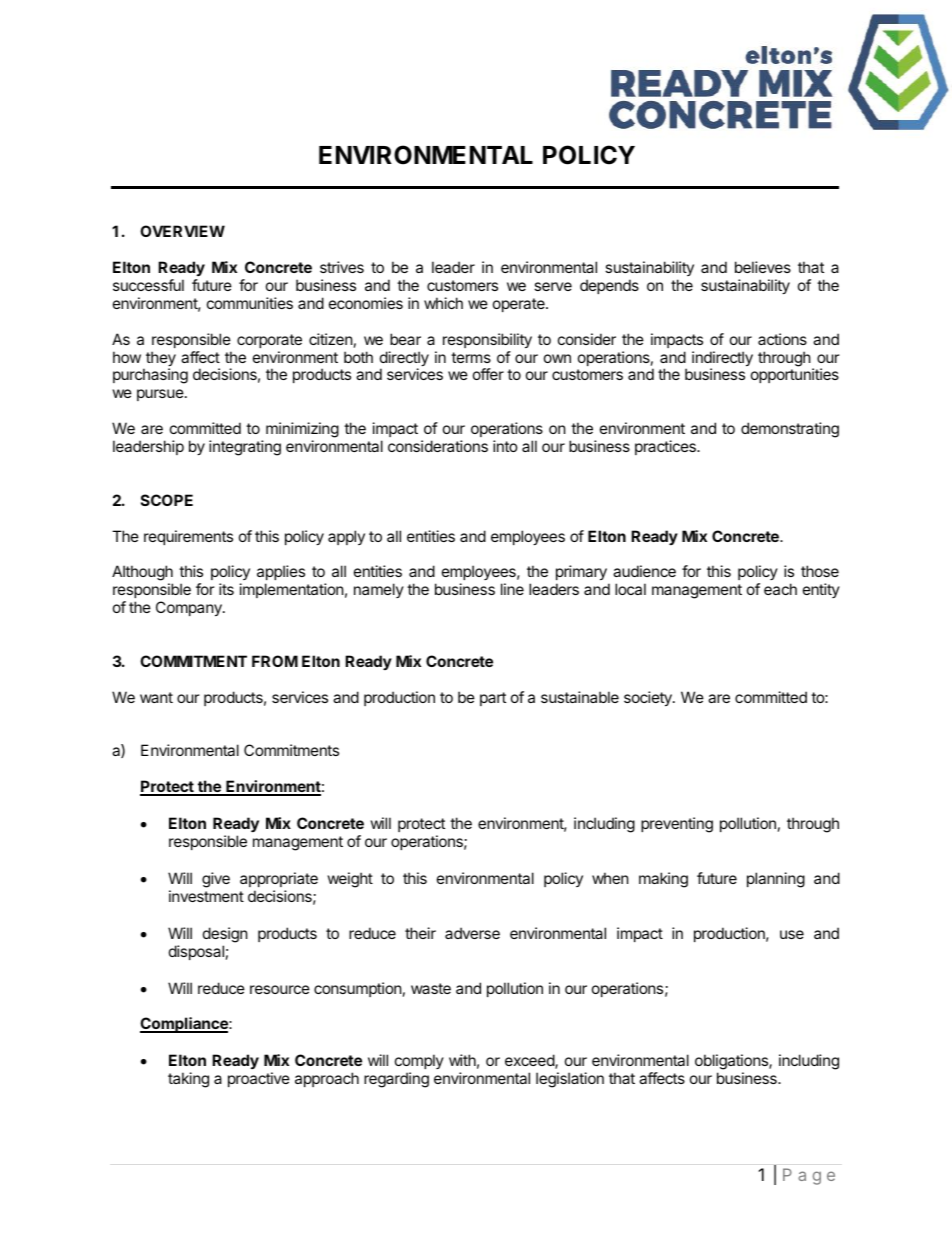  What do you see at coordinates (493, 699) in the screenshot?
I see `part` at bounding box center [493, 699].
